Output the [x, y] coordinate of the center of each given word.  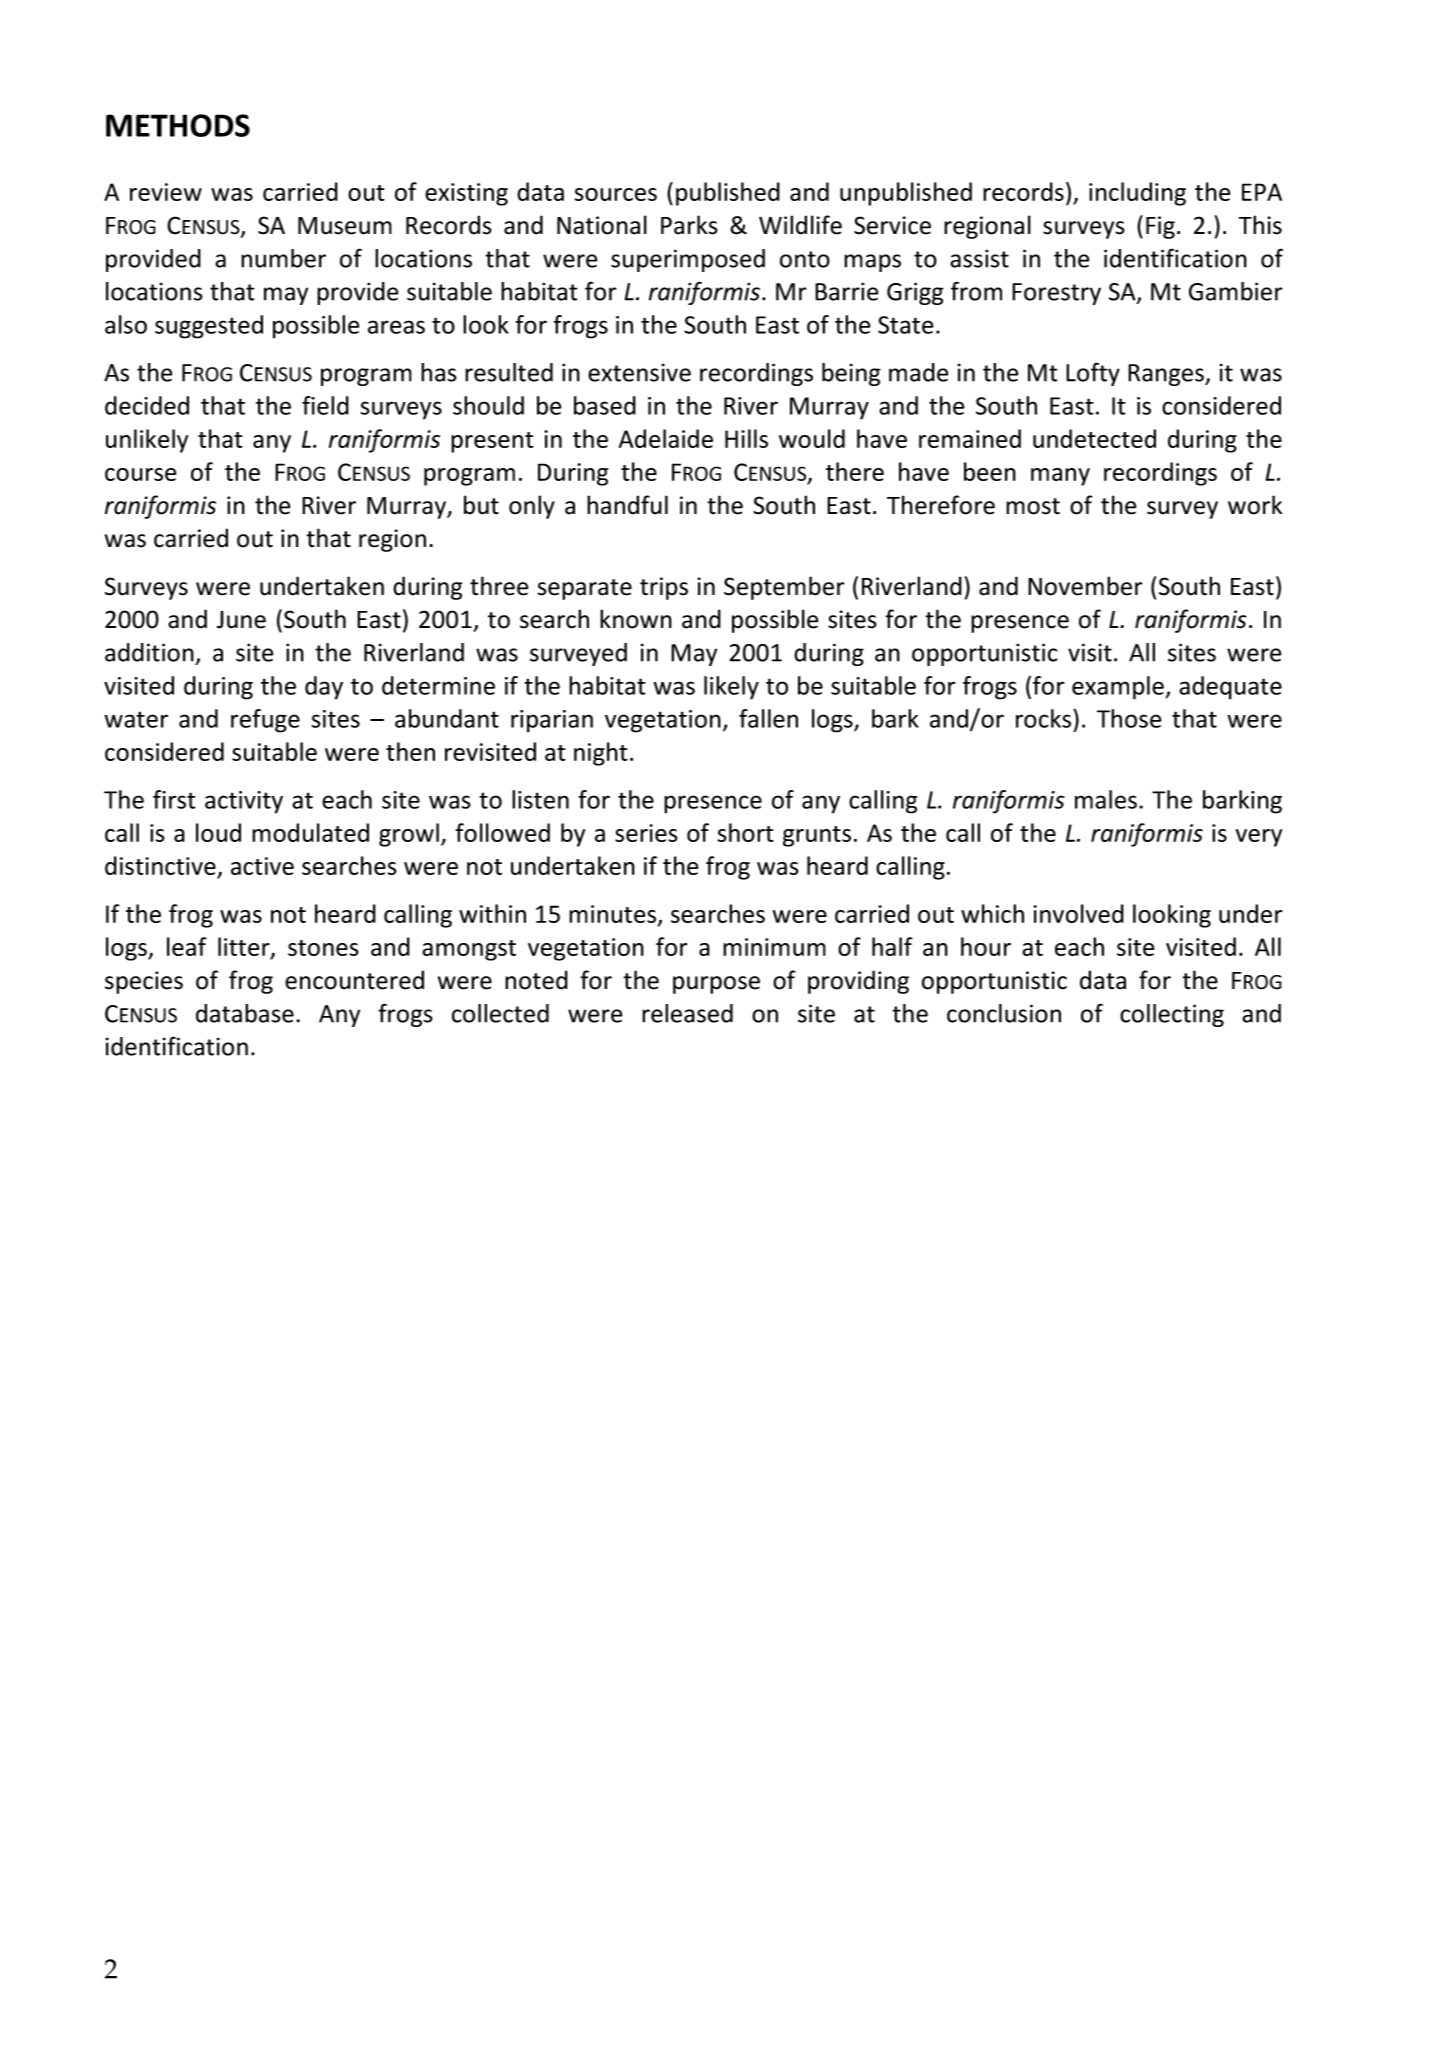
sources [616, 194]
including [1137, 194]
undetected [1094, 438]
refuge [265, 721]
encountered [354, 980]
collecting [1172, 1015]
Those [1129, 718]
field [325, 405]
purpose [716, 985]
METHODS [178, 125]
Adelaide [666, 438]
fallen [768, 718]
